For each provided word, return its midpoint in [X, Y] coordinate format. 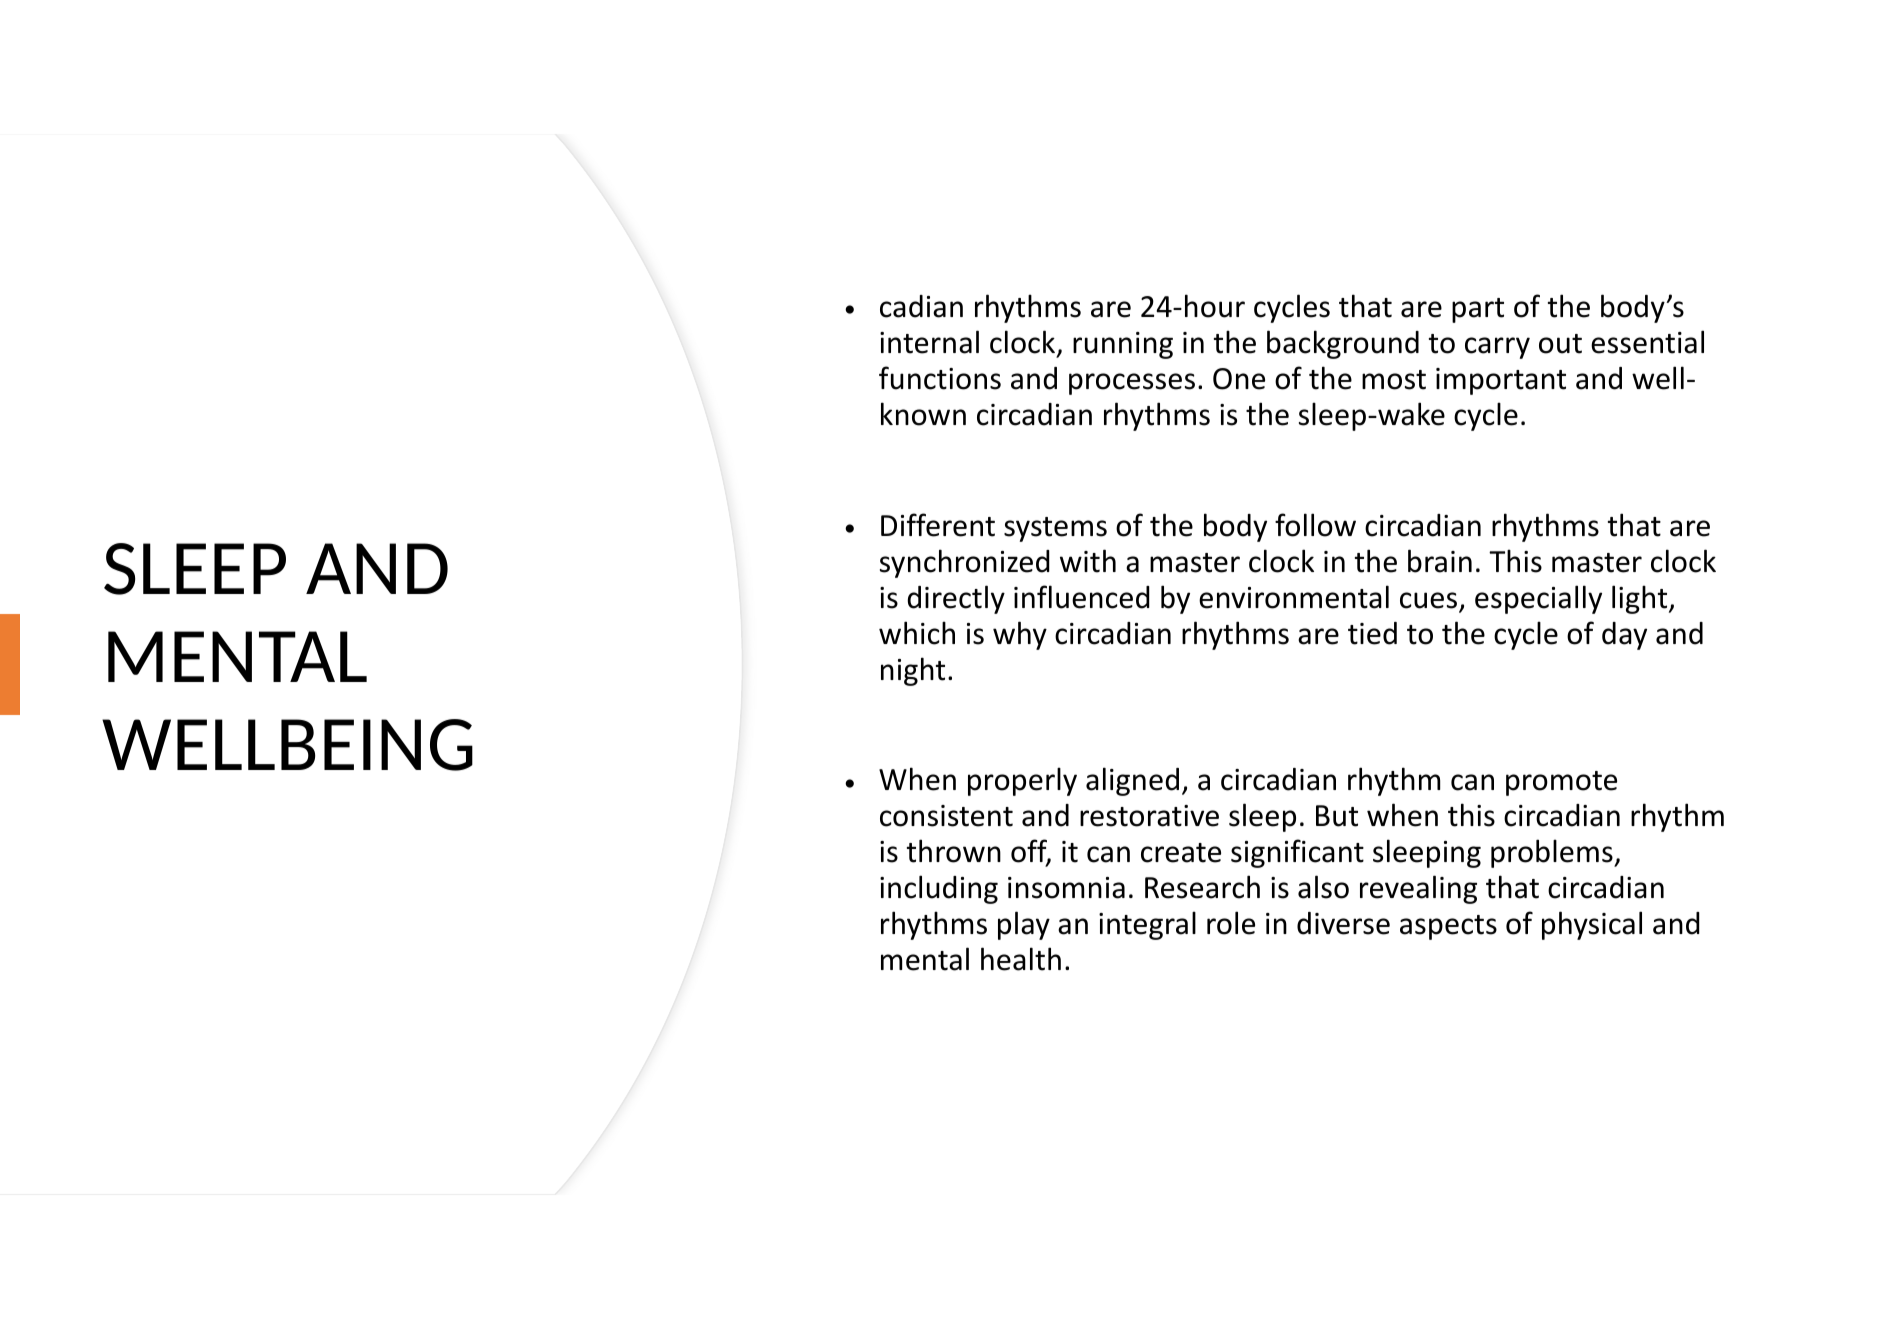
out [1560, 344]
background [1343, 344]
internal [929, 342]
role [1231, 923]
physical [1592, 925]
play [1024, 925]
